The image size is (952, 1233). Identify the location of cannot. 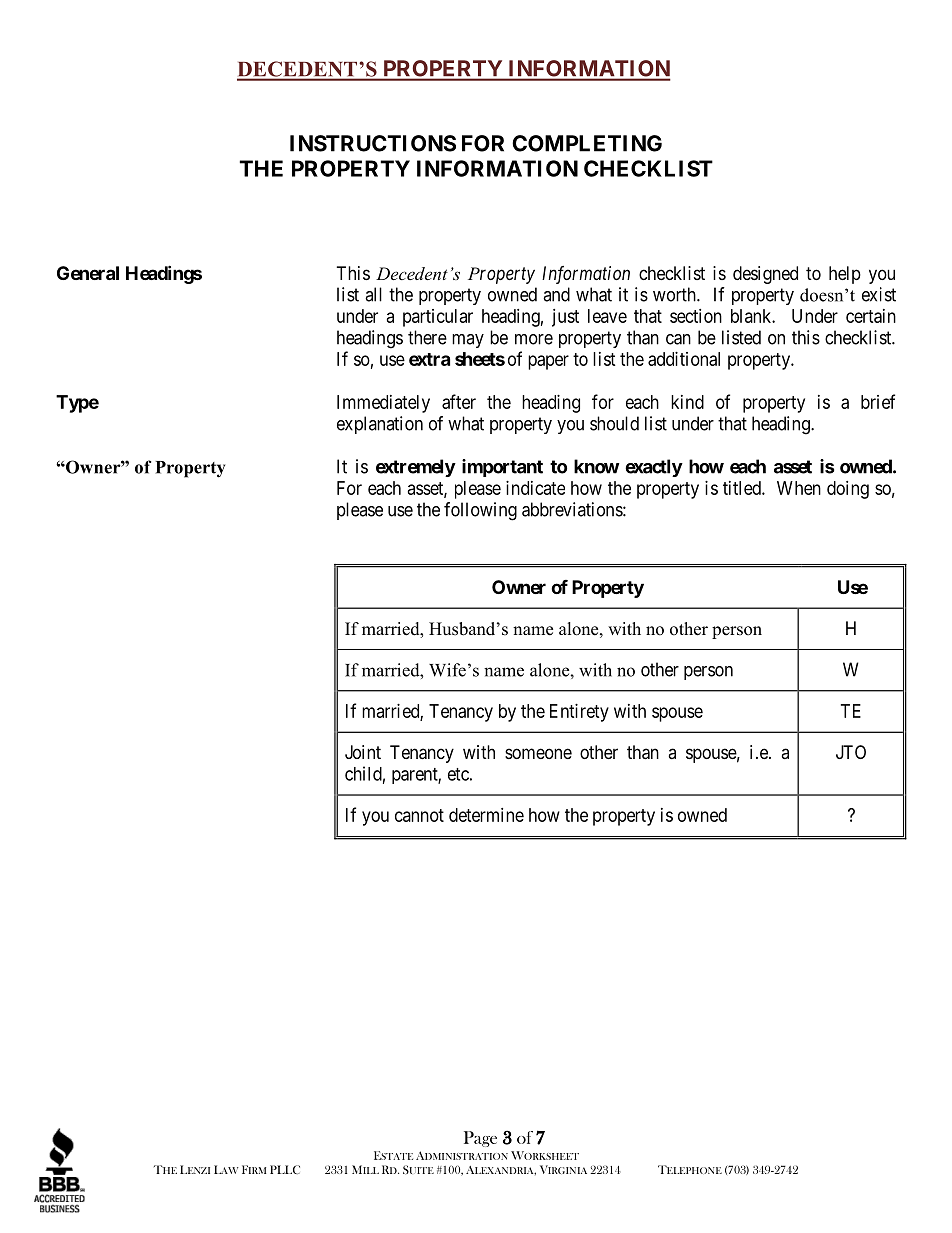
(419, 815).
